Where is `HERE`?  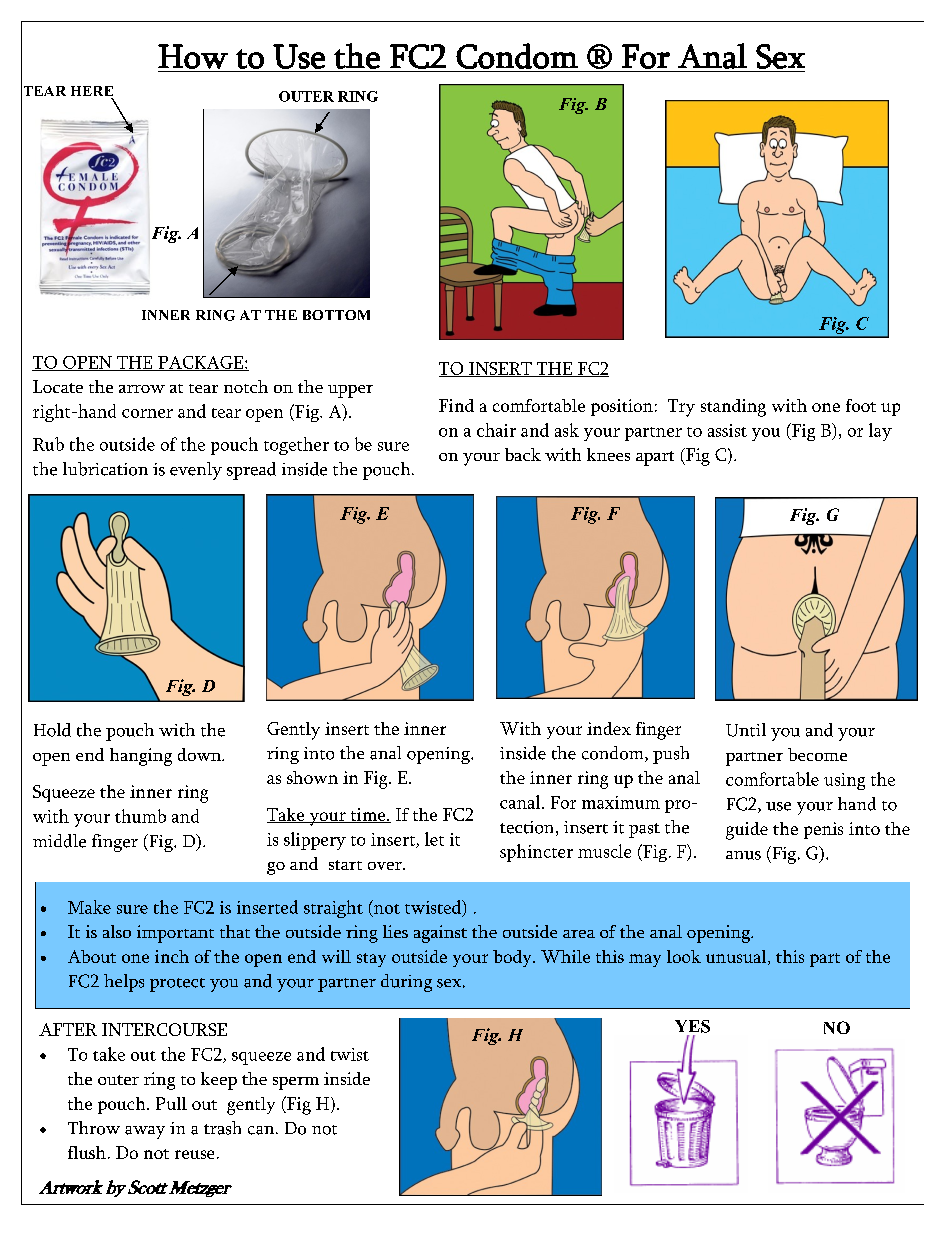 HERE is located at coordinates (92, 91).
